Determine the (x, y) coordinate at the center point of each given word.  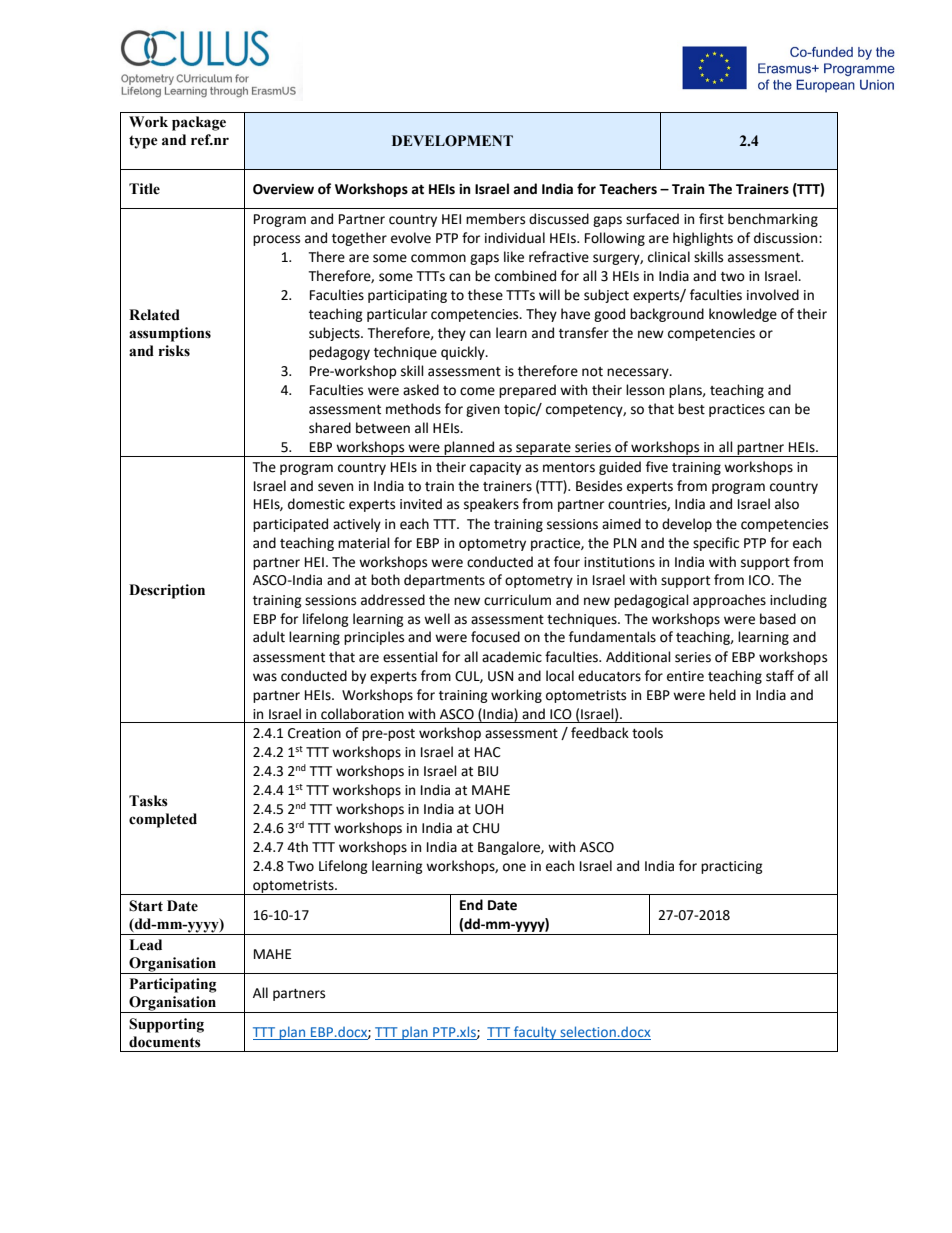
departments (444, 581)
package (199, 123)
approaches (729, 601)
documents (165, 1042)
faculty (535, 1033)
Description (167, 591)
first (711, 219)
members (495, 219)
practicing (732, 867)
